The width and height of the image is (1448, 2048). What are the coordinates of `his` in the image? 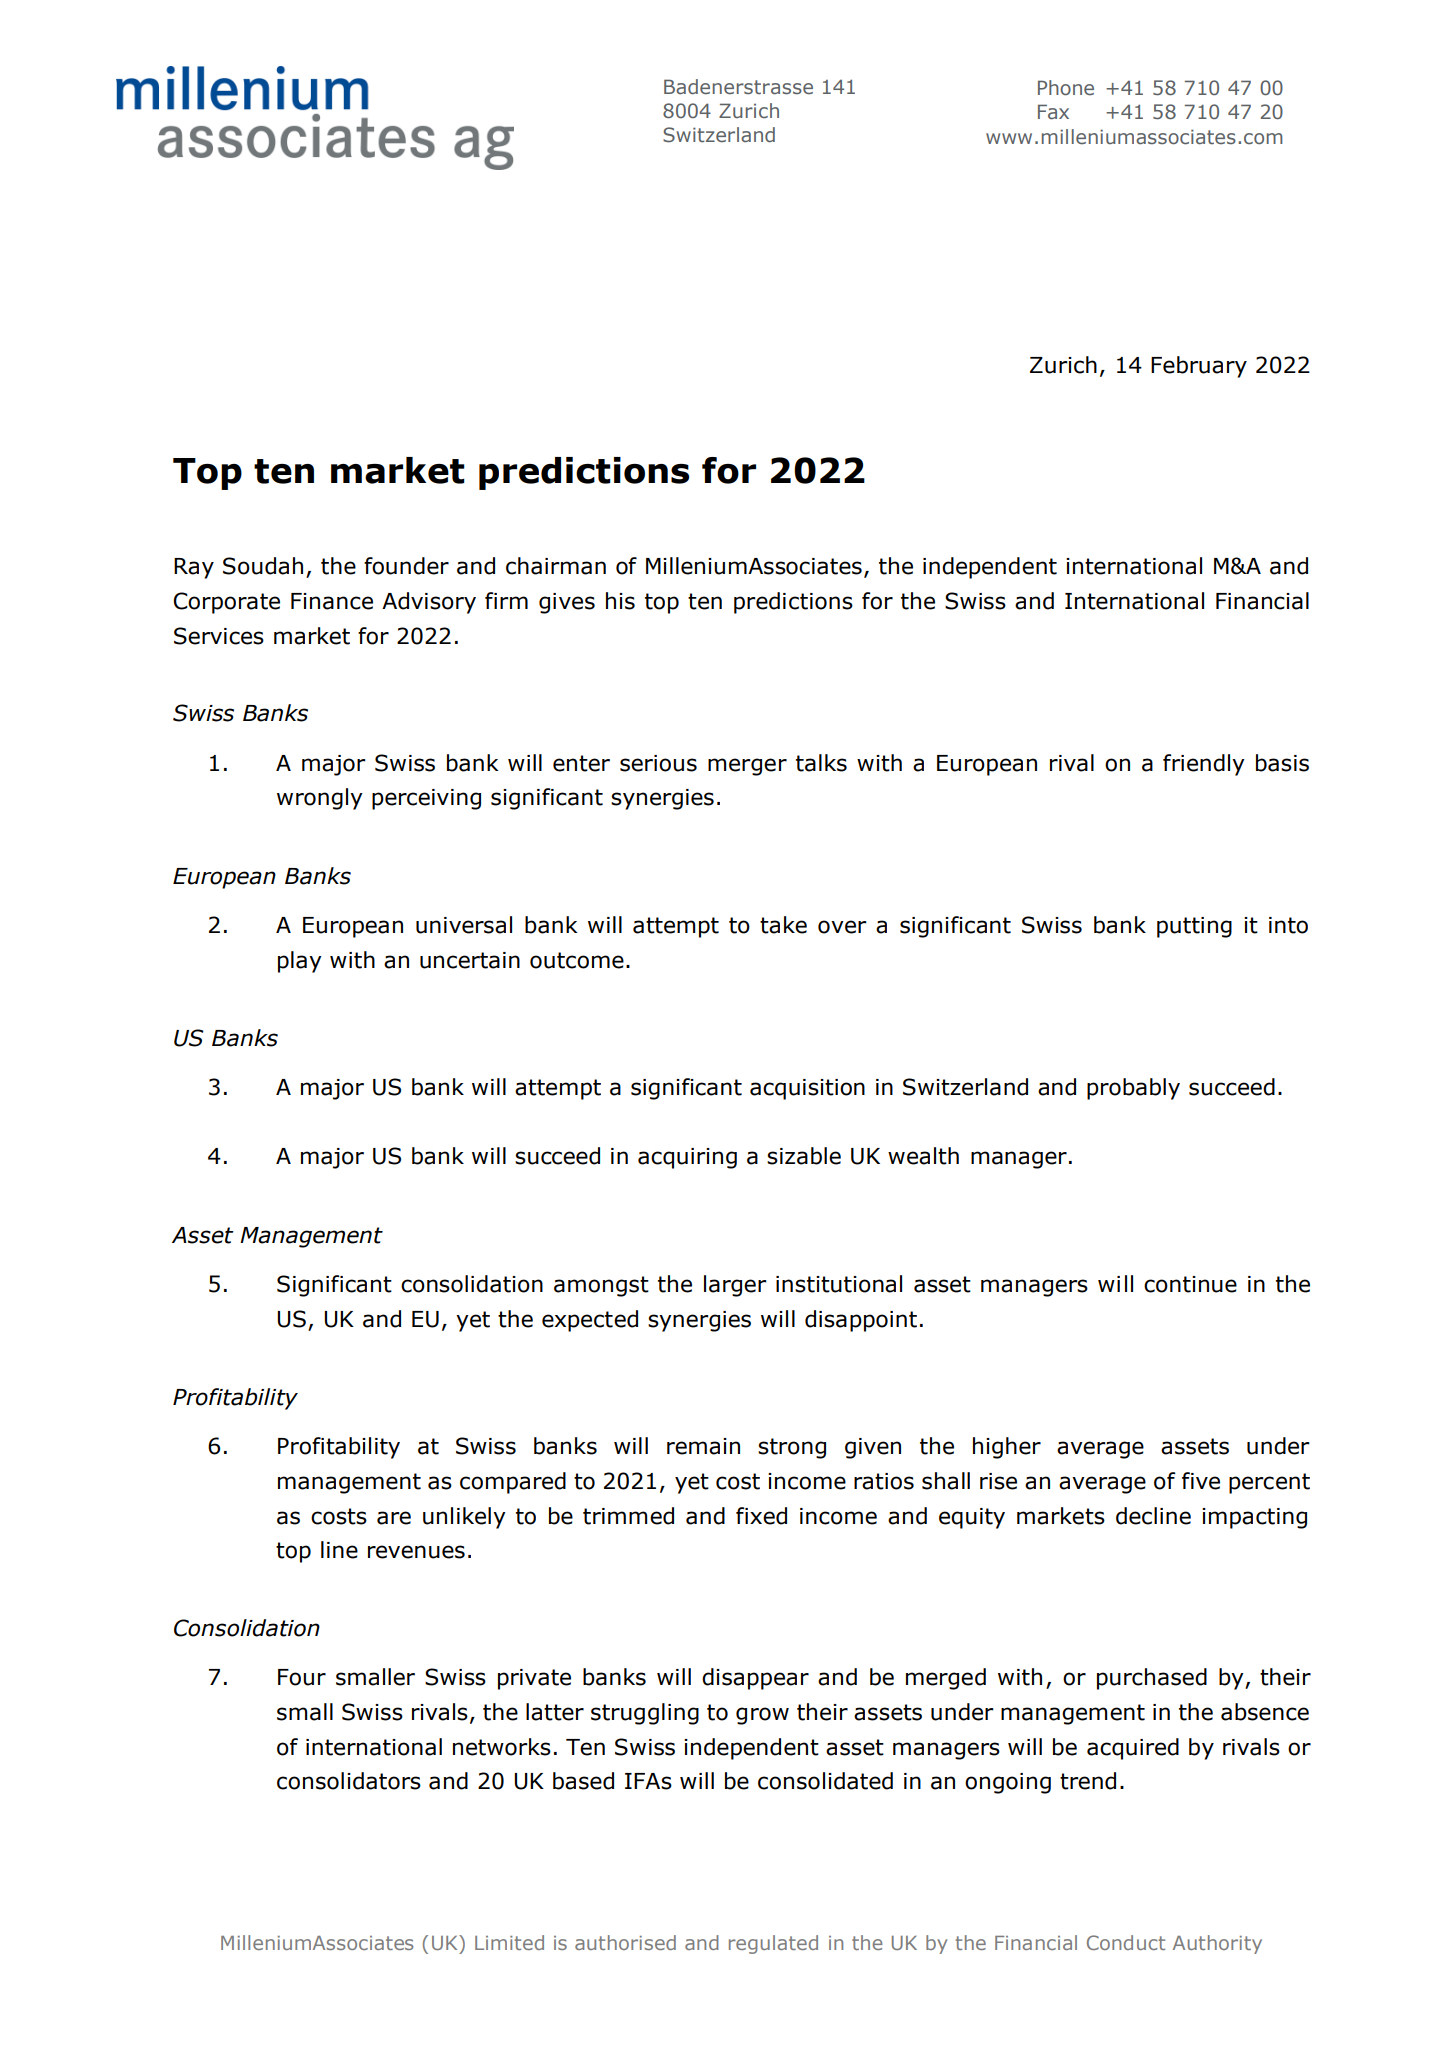 It's located at (620, 601).
